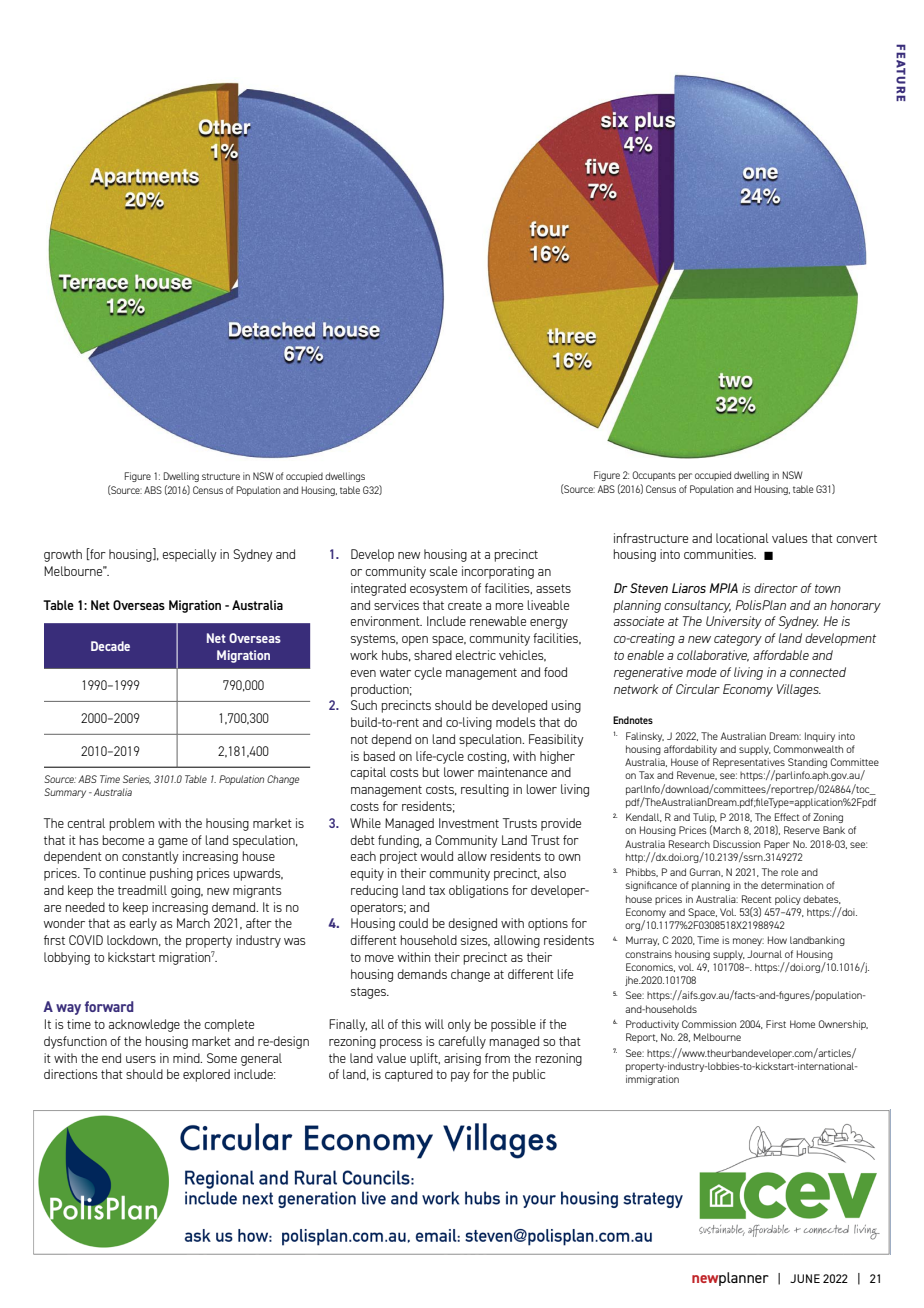  Describe the element at coordinates (529, 1075) in the page. I see `public` at that location.
